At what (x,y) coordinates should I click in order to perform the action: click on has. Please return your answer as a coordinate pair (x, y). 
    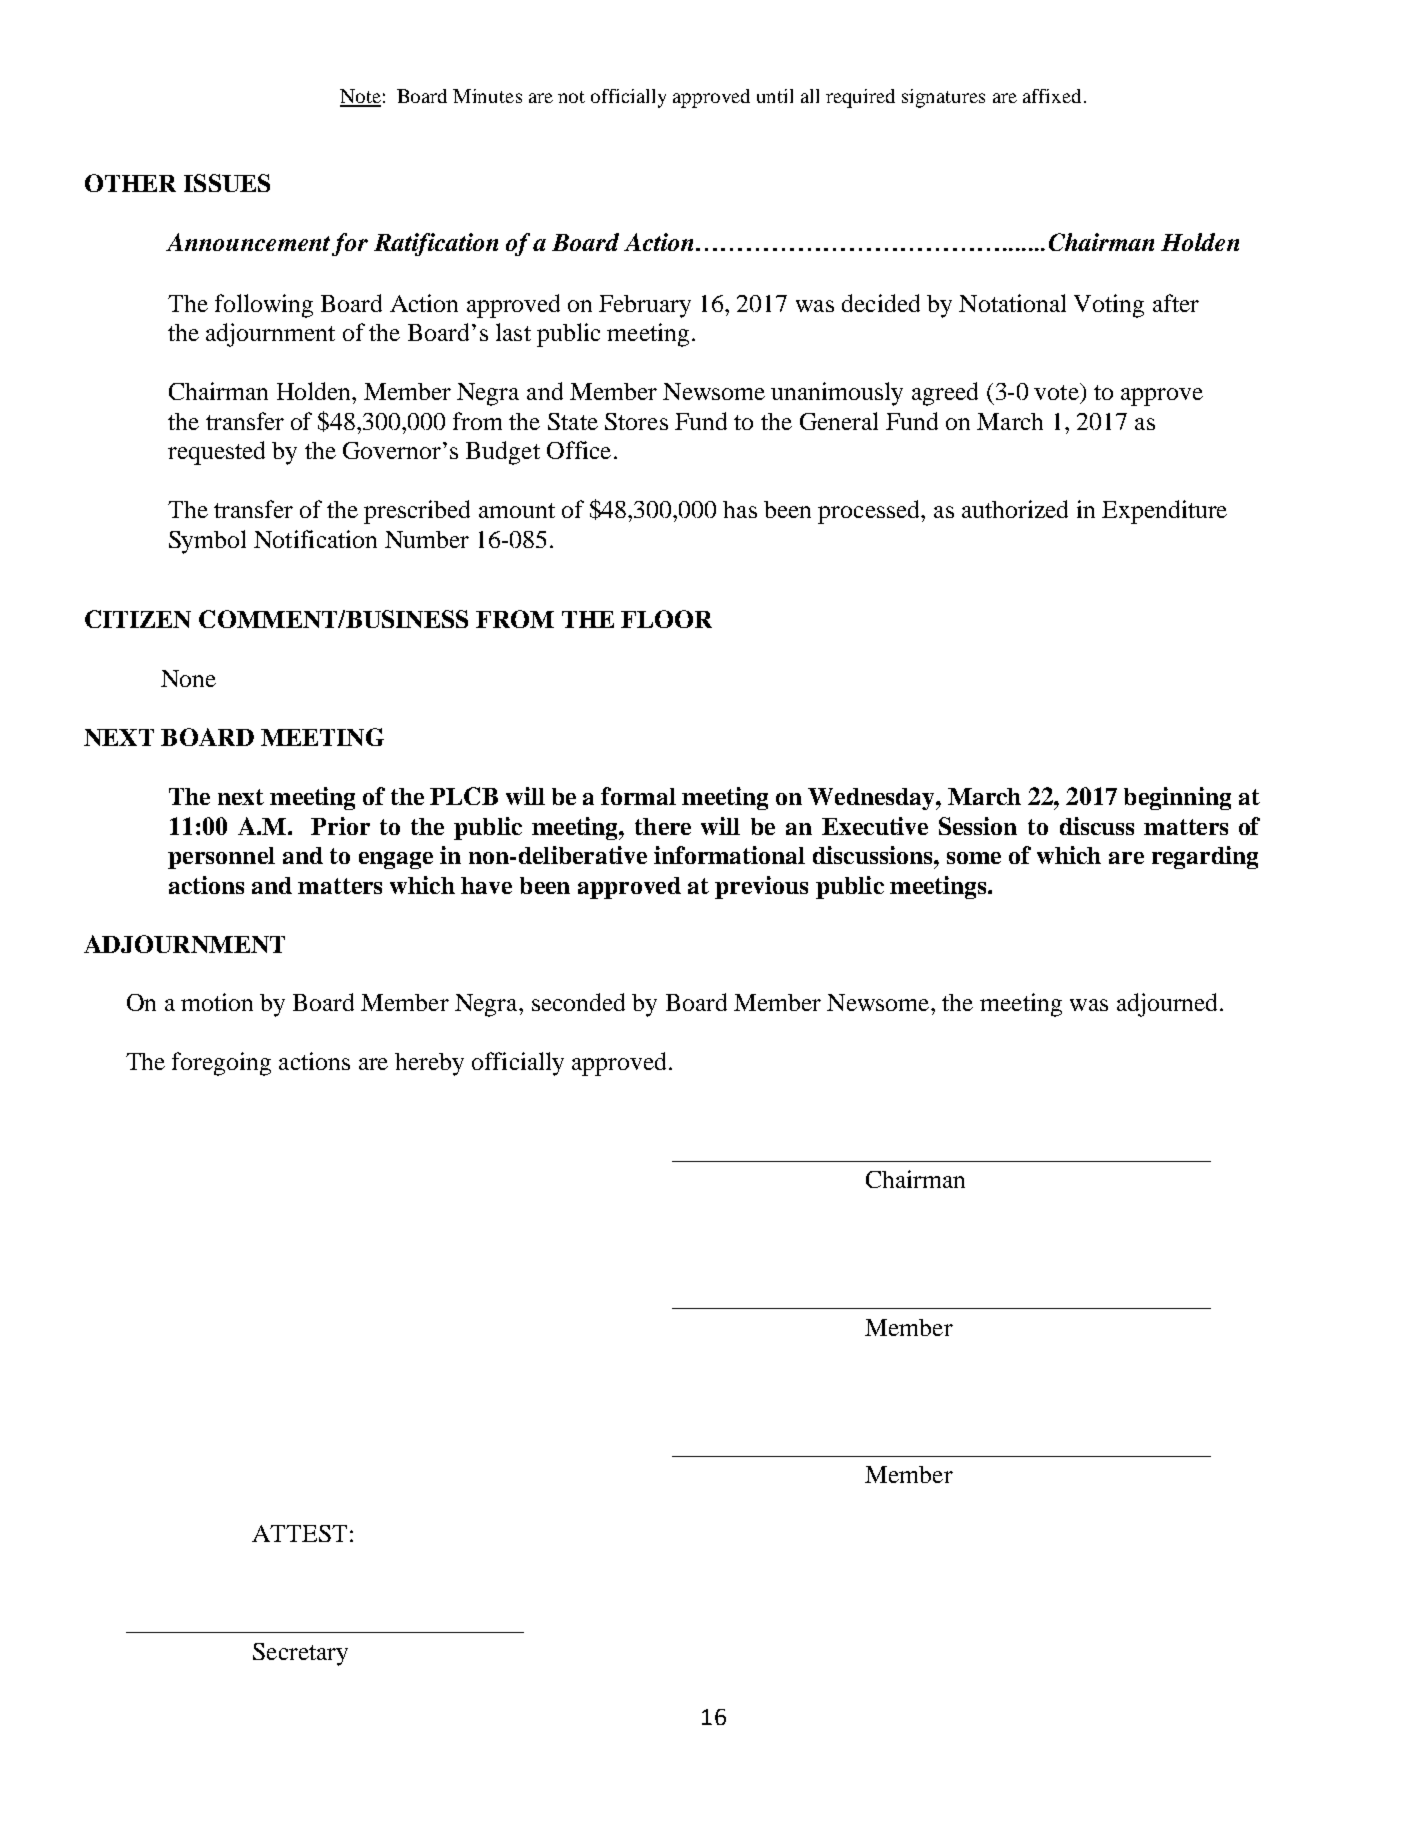
    Looking at the image, I should click on (740, 509).
